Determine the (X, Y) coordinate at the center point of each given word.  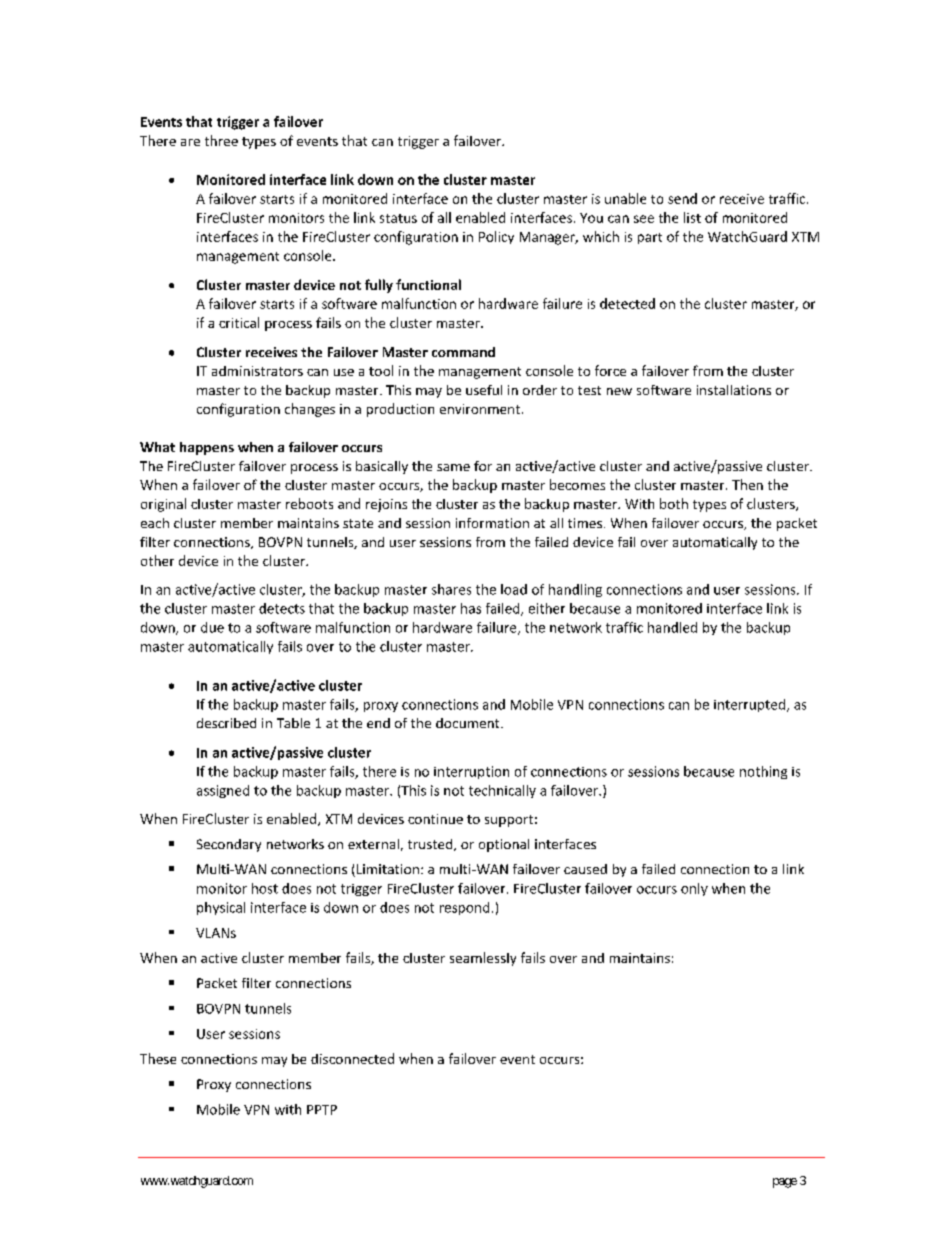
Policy (496, 237)
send (682, 198)
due (212, 627)
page (785, 1183)
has (471, 608)
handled (672, 627)
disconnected (352, 1058)
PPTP (322, 1110)
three (221, 140)
